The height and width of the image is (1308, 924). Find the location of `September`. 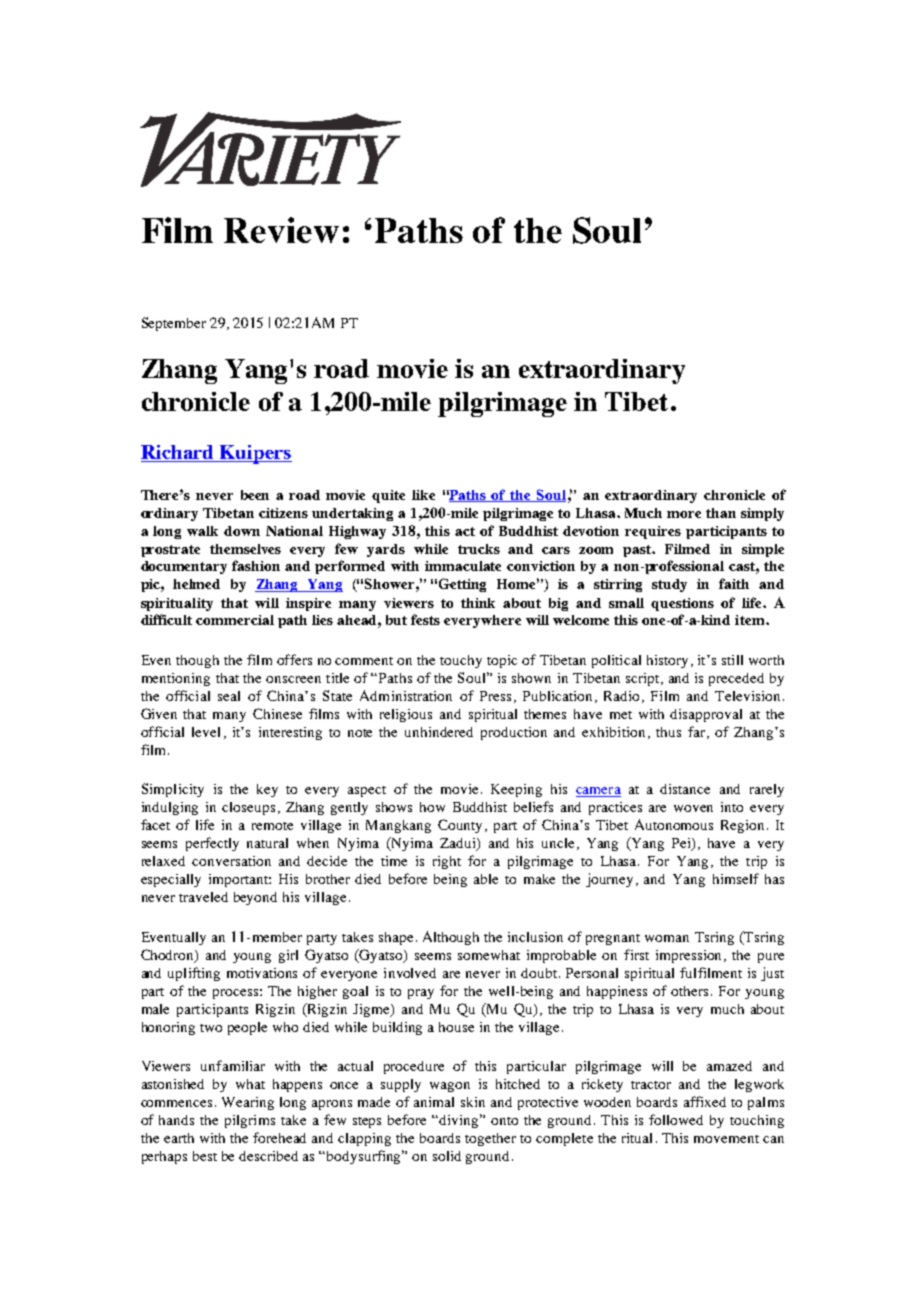

September is located at coordinates (174, 324).
